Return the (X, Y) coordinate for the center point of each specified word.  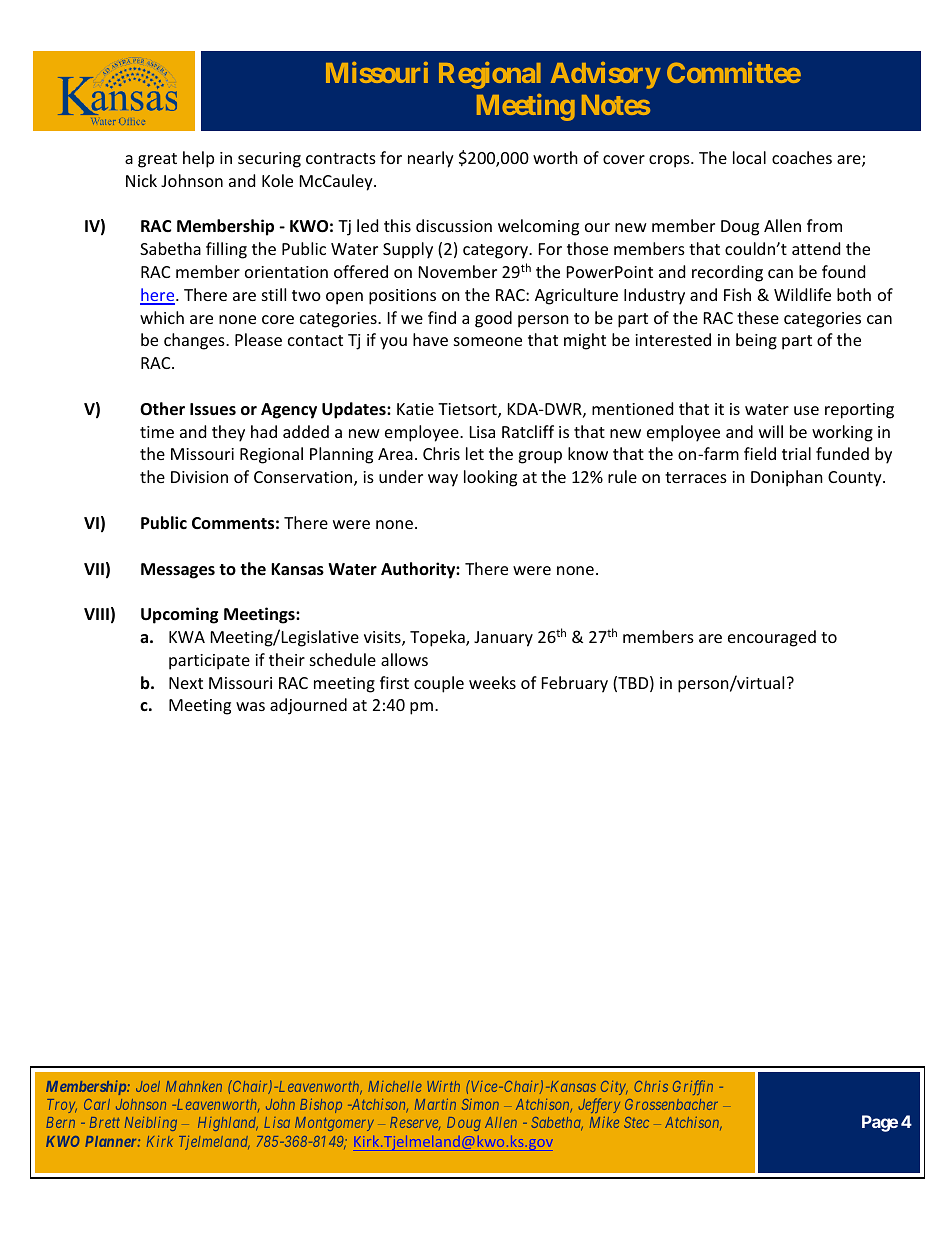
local (749, 157)
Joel (148, 1086)
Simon (480, 1104)
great (157, 160)
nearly (431, 159)
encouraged (772, 638)
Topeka (438, 638)
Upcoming (179, 615)
